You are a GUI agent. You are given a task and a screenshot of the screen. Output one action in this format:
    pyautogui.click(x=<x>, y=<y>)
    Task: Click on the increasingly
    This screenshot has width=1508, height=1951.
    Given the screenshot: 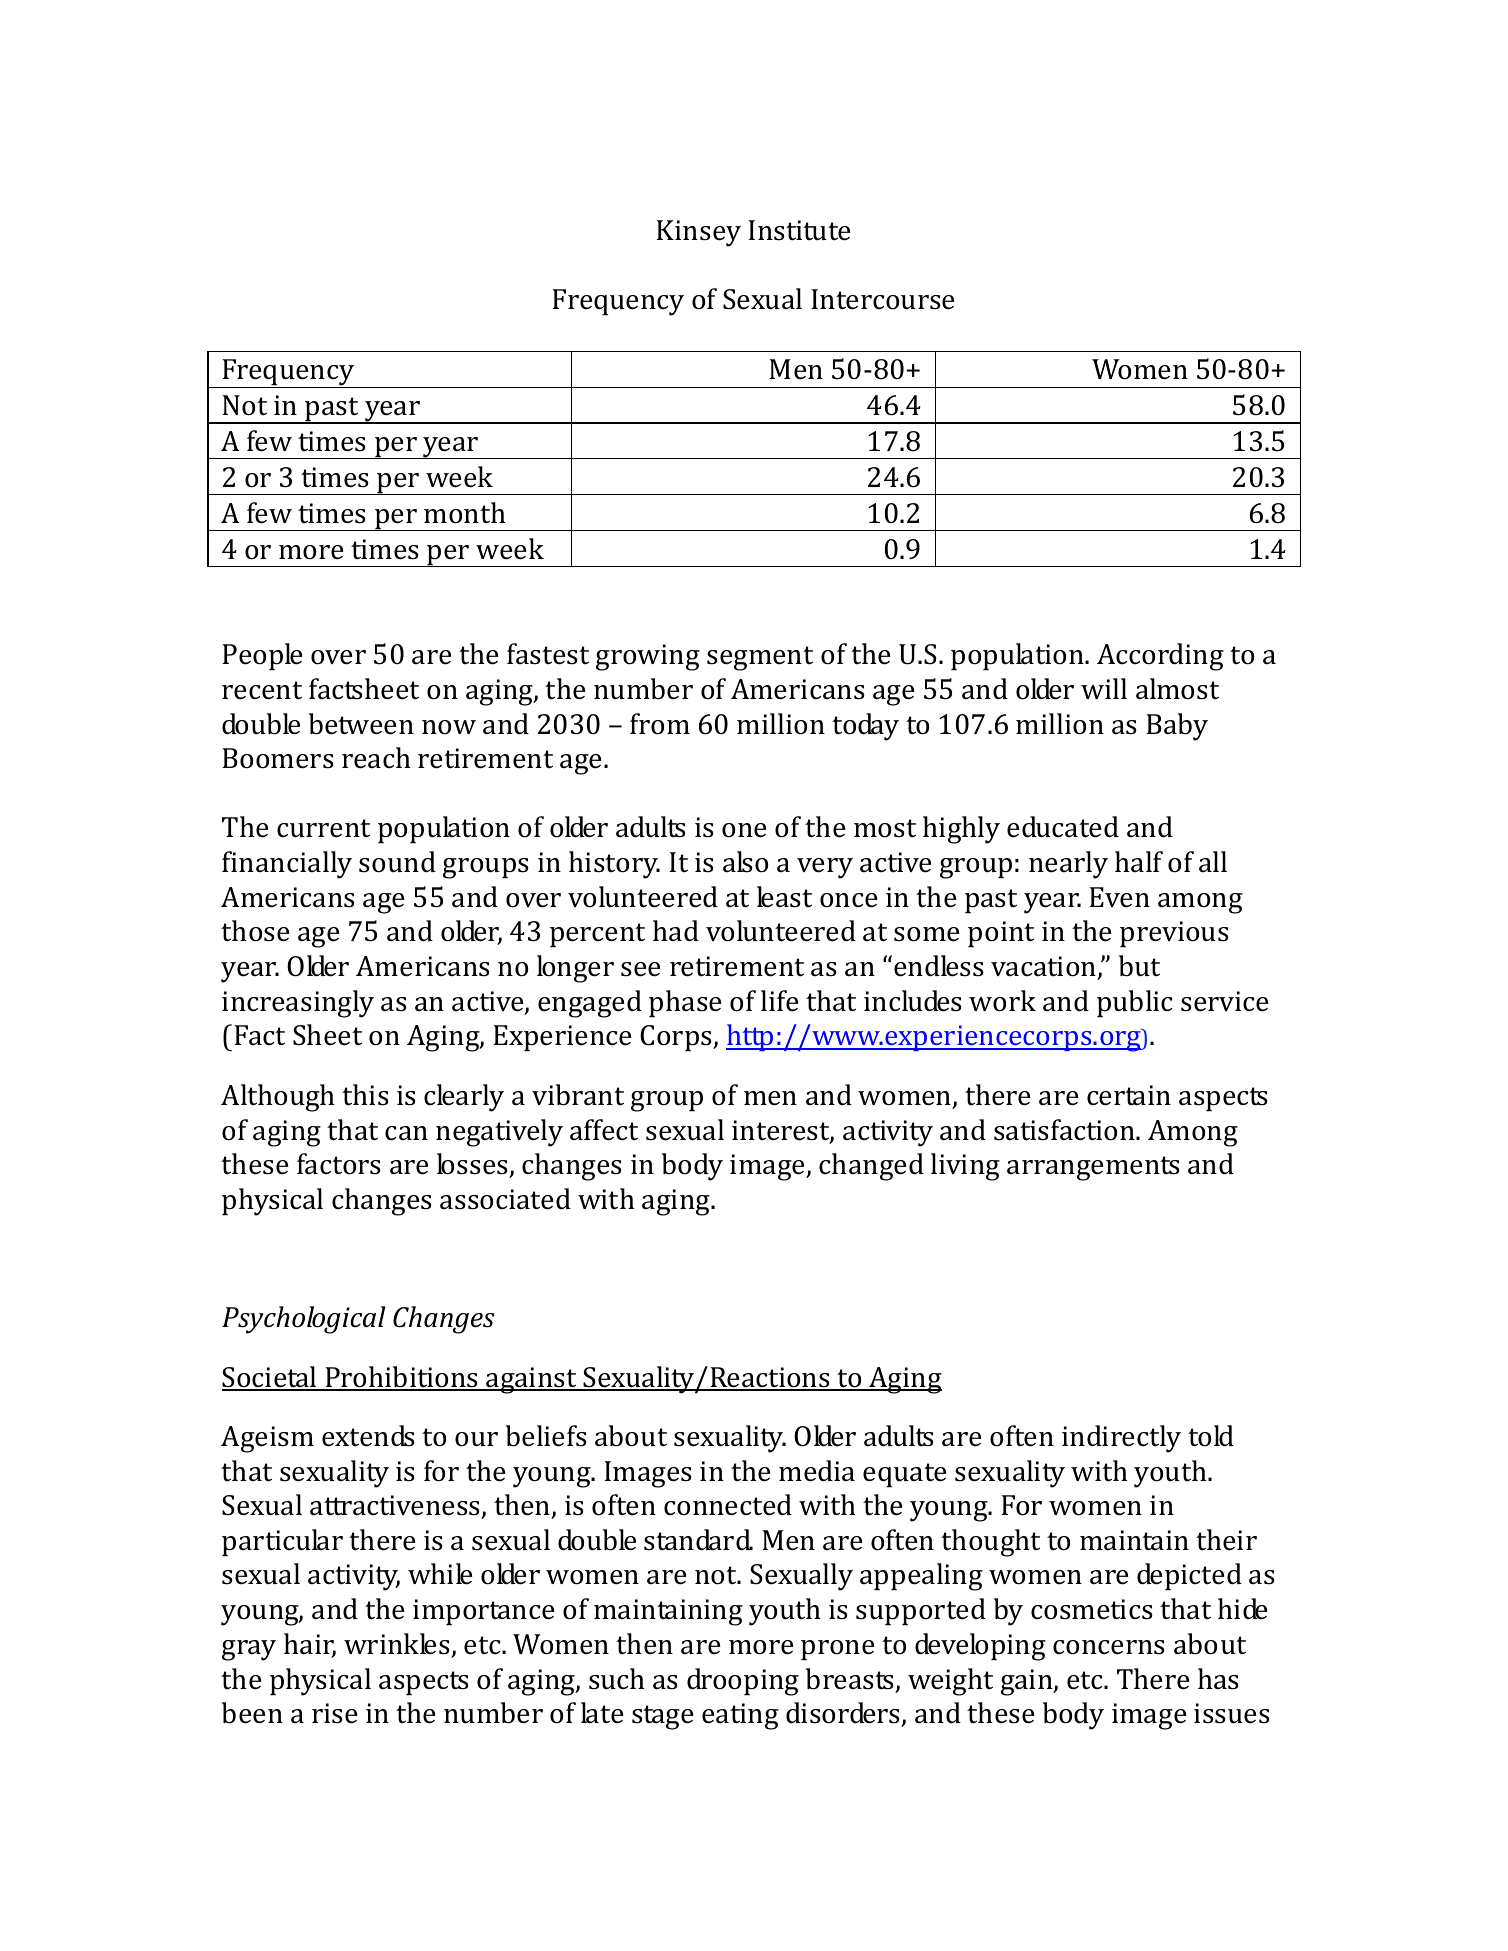 What is the action you would take?
    pyautogui.click(x=298, y=1004)
